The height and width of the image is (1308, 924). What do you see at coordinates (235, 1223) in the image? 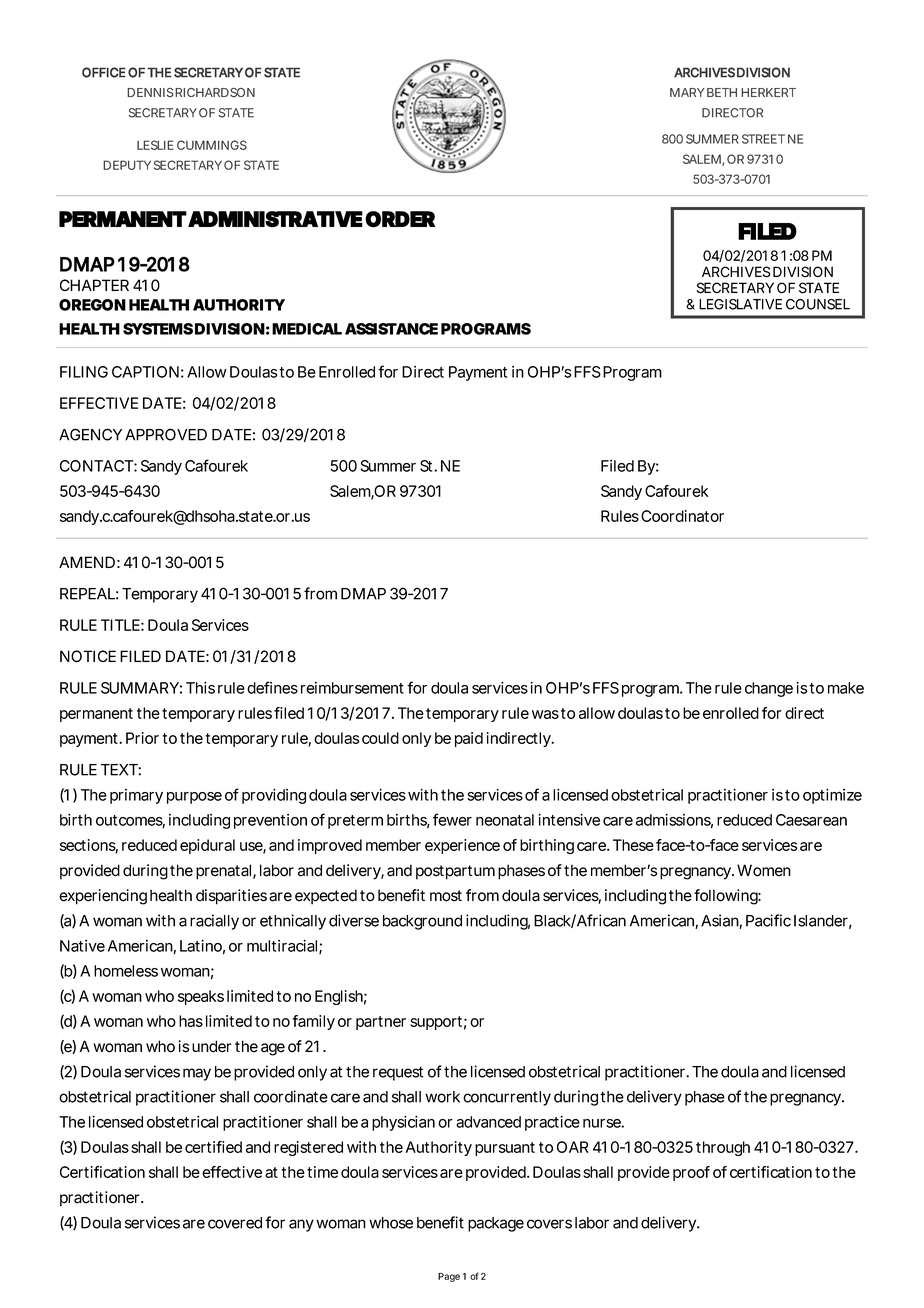
I see `covered` at bounding box center [235, 1223].
